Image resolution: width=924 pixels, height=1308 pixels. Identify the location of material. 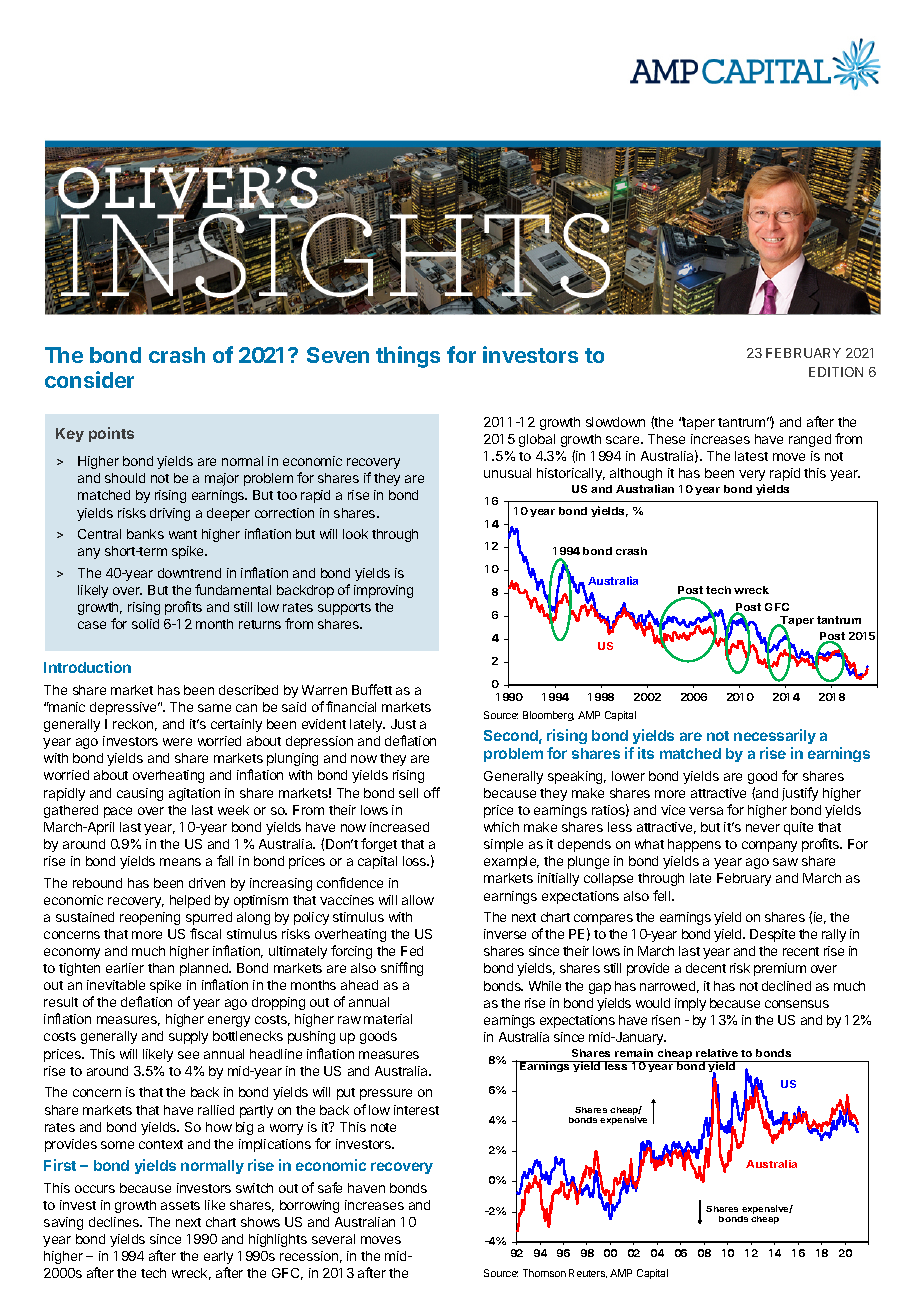
(388, 1019).
